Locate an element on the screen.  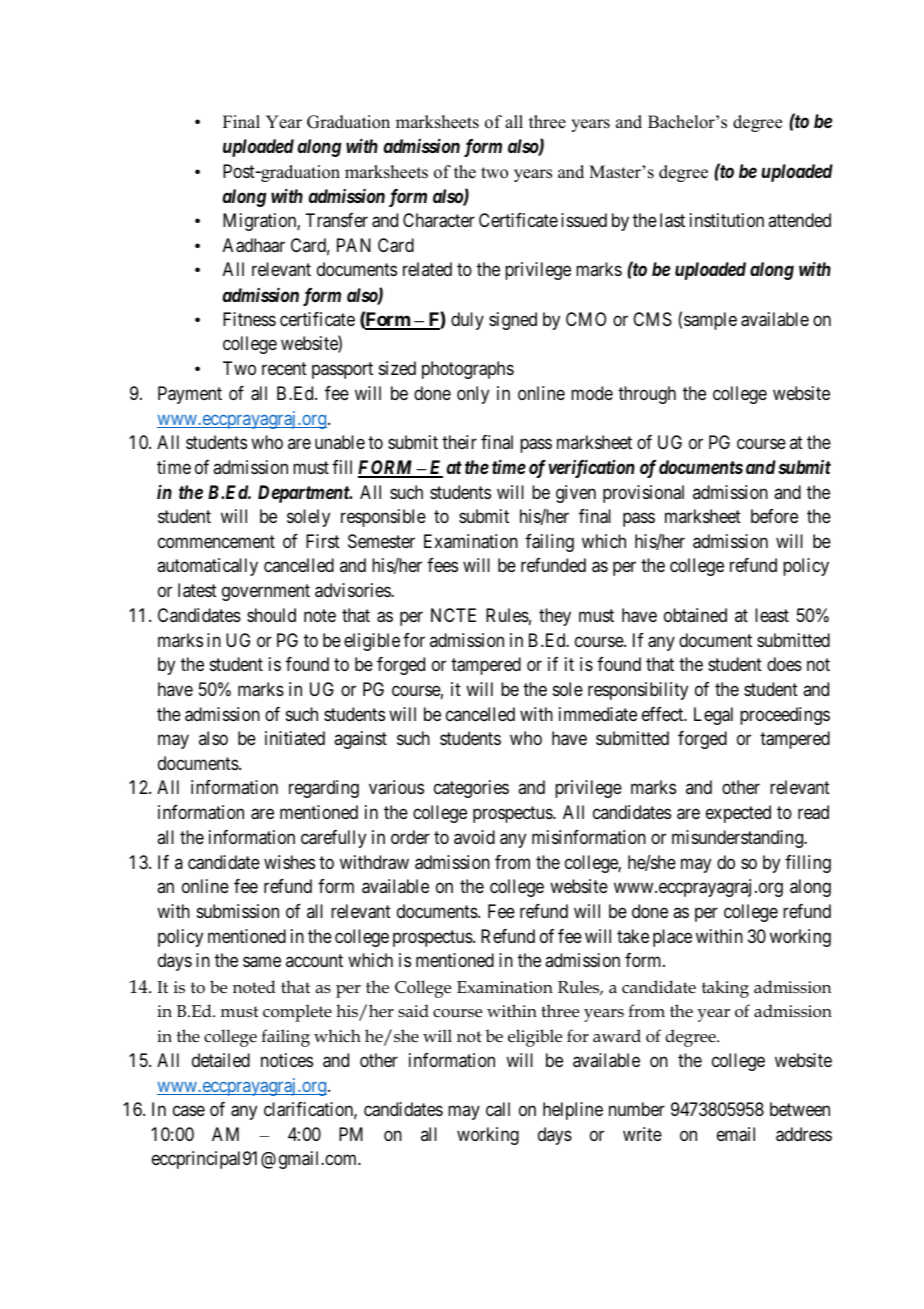
Transfer is located at coordinates (336, 220).
